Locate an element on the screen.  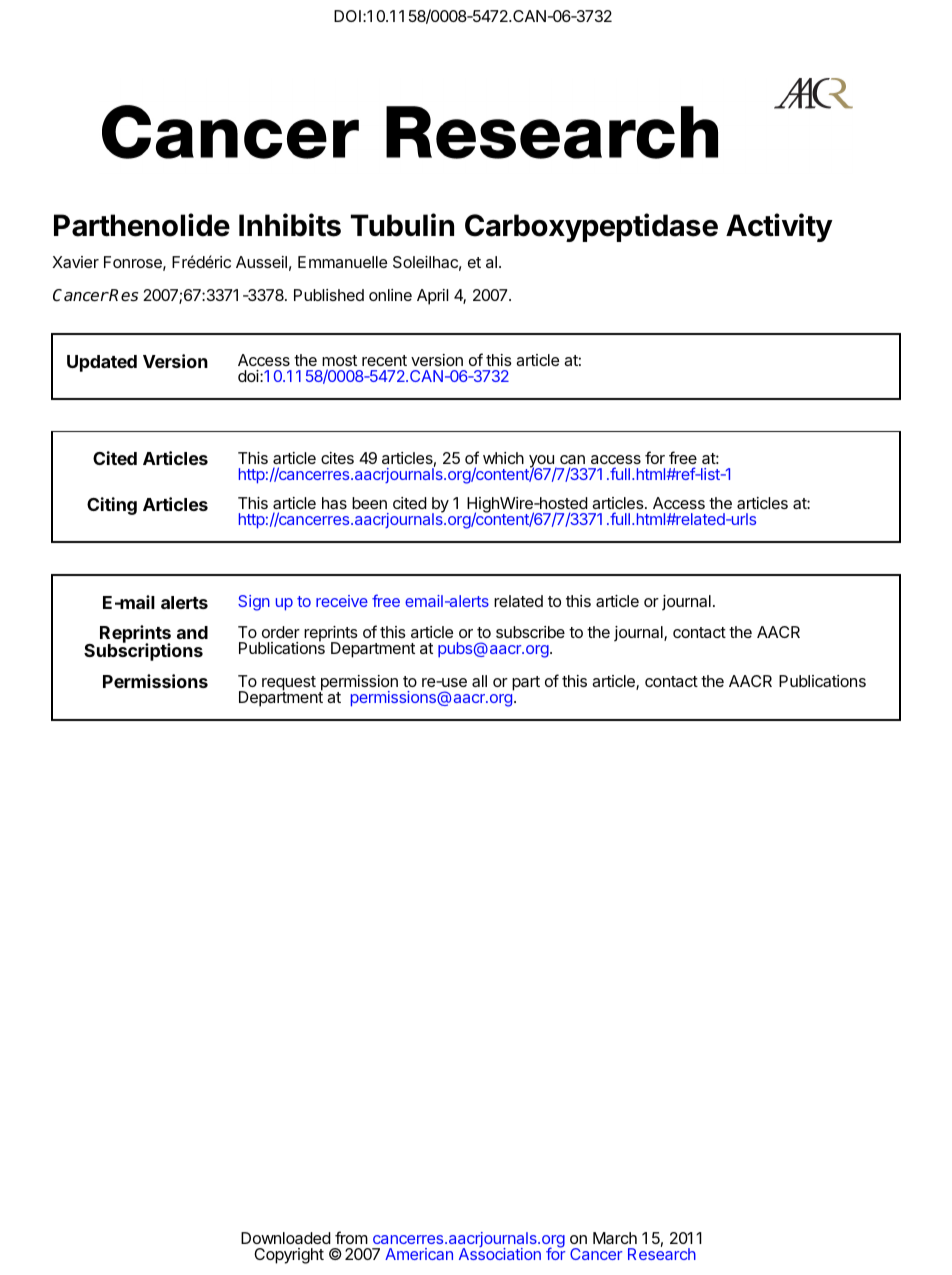
American is located at coordinates (419, 1254).
